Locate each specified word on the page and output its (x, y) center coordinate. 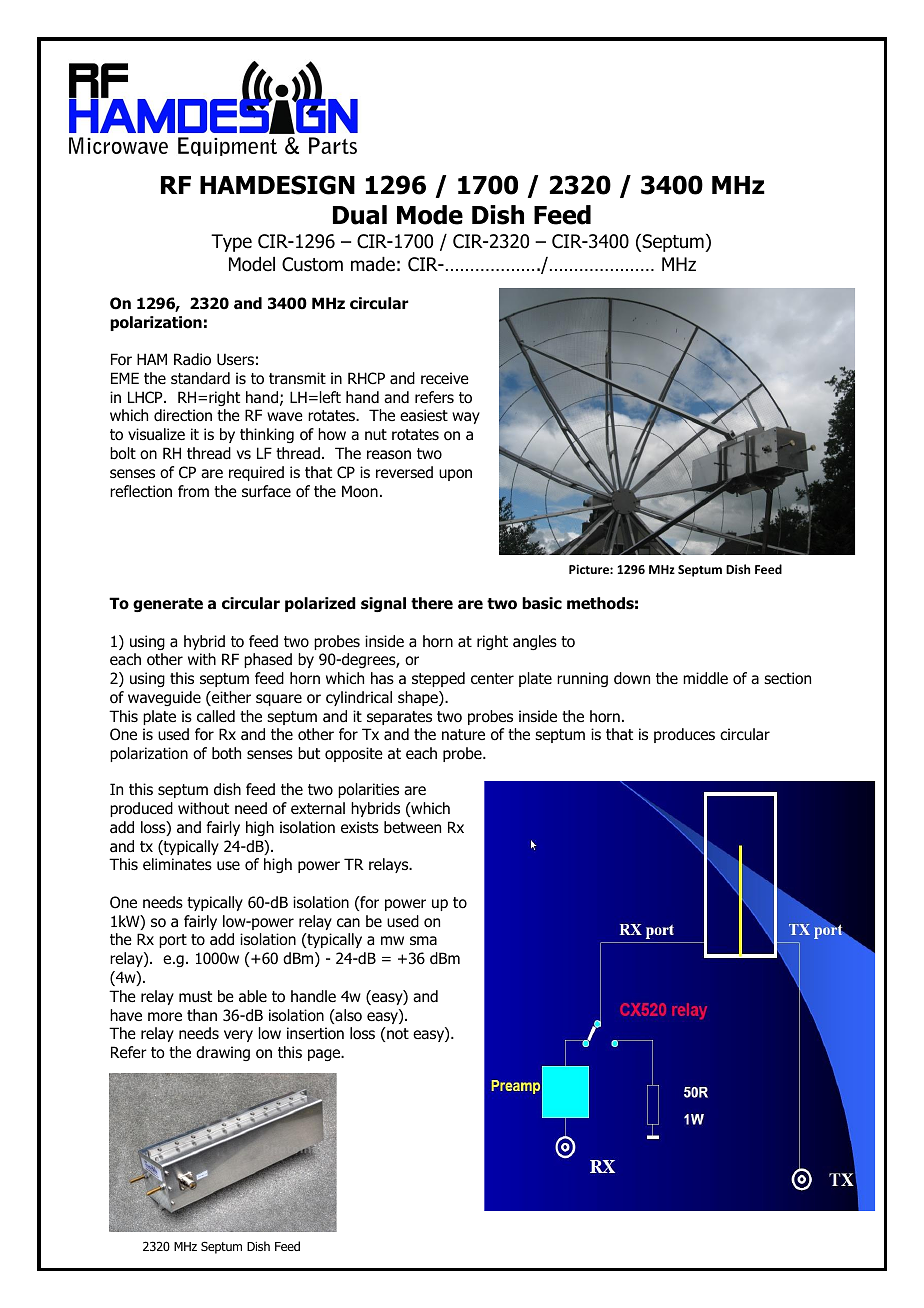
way (466, 418)
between (412, 827)
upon (455, 475)
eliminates (177, 864)
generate (168, 605)
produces (684, 735)
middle (705, 678)
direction (183, 415)
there (432, 603)
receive (445, 378)
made (373, 264)
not (397, 1033)
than (202, 1015)
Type (231, 243)
